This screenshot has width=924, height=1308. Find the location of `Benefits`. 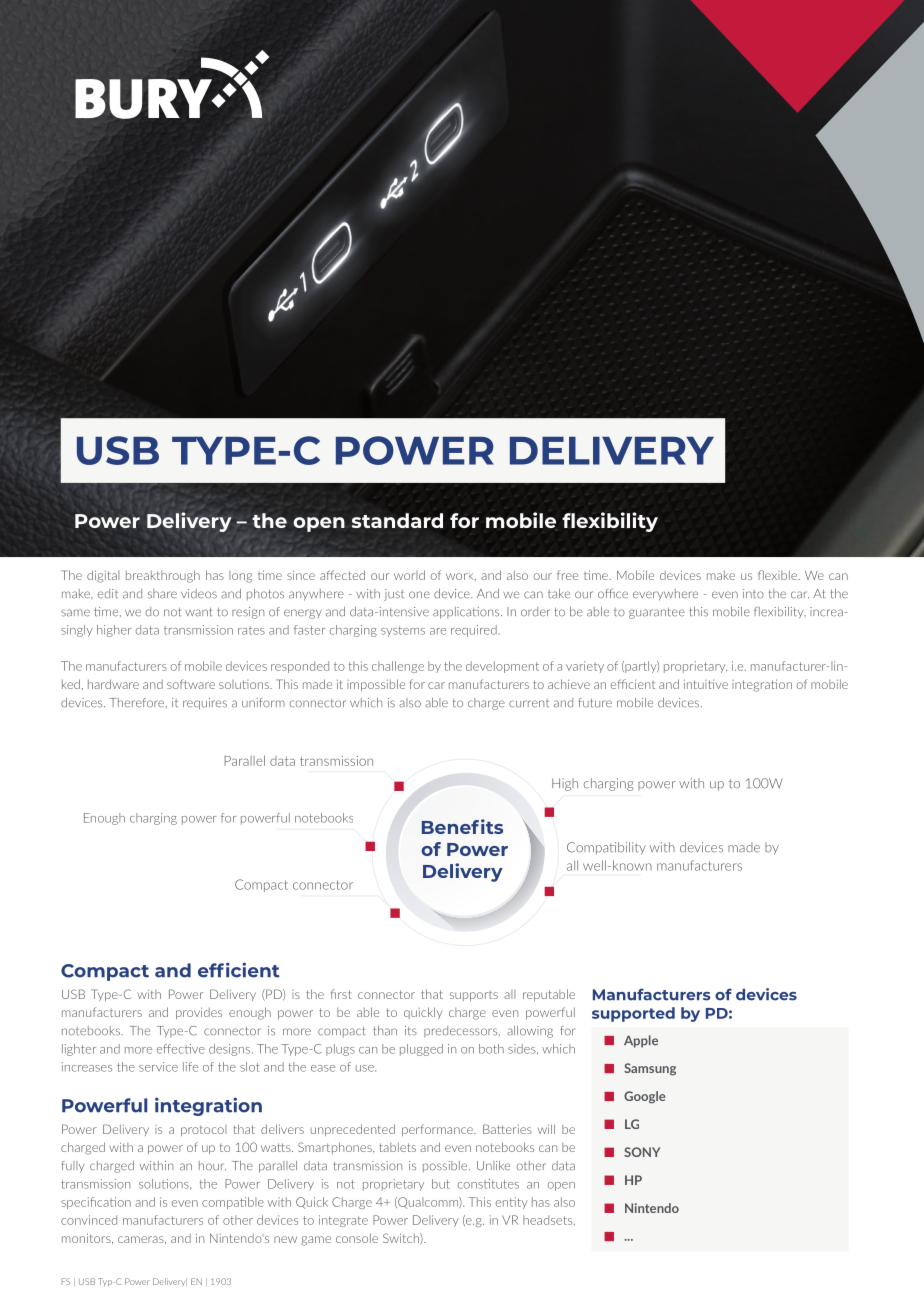

Benefits is located at coordinates (462, 826).
